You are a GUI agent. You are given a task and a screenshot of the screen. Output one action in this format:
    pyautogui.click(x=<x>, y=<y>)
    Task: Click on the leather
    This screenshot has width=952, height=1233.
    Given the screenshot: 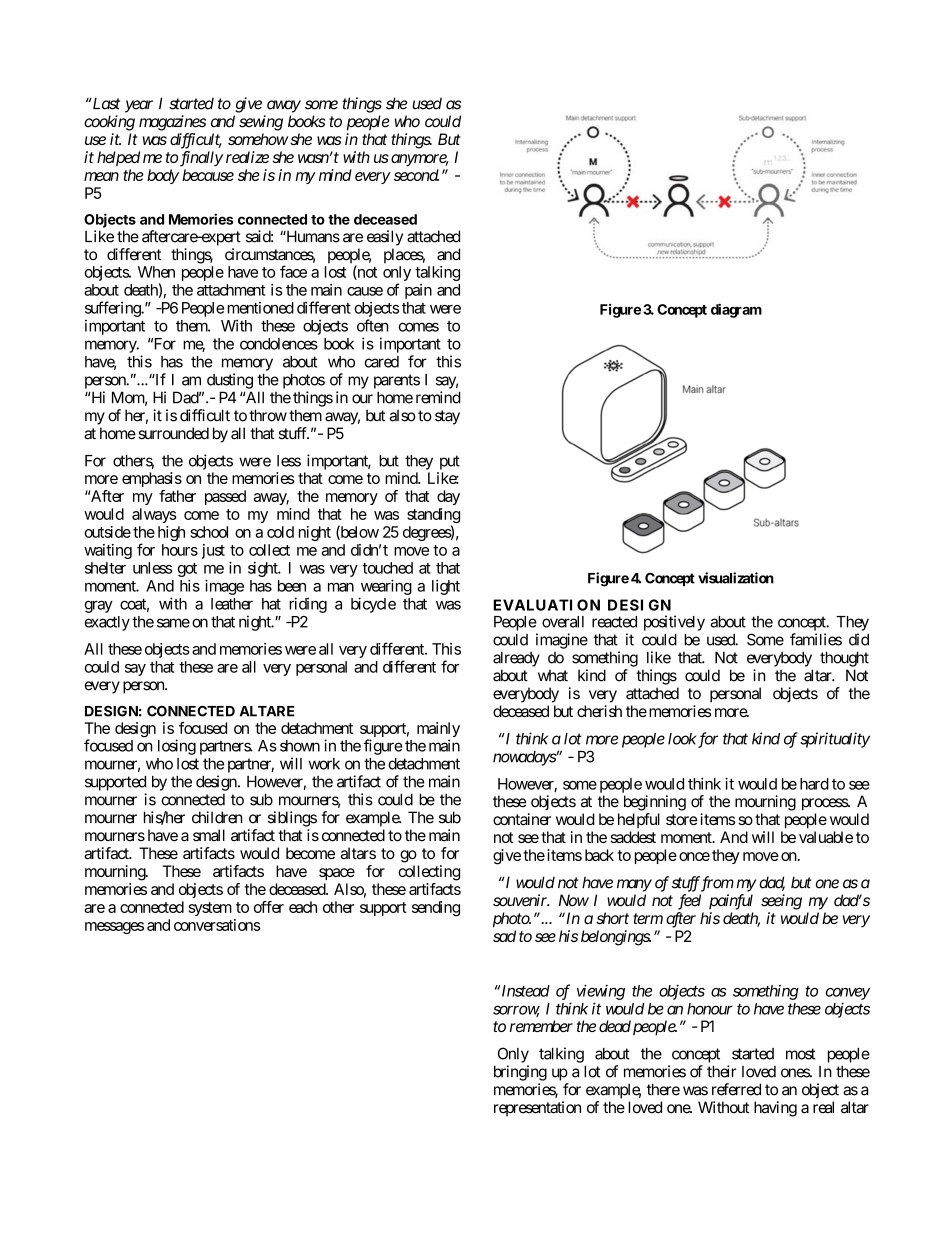 What is the action you would take?
    pyautogui.click(x=232, y=604)
